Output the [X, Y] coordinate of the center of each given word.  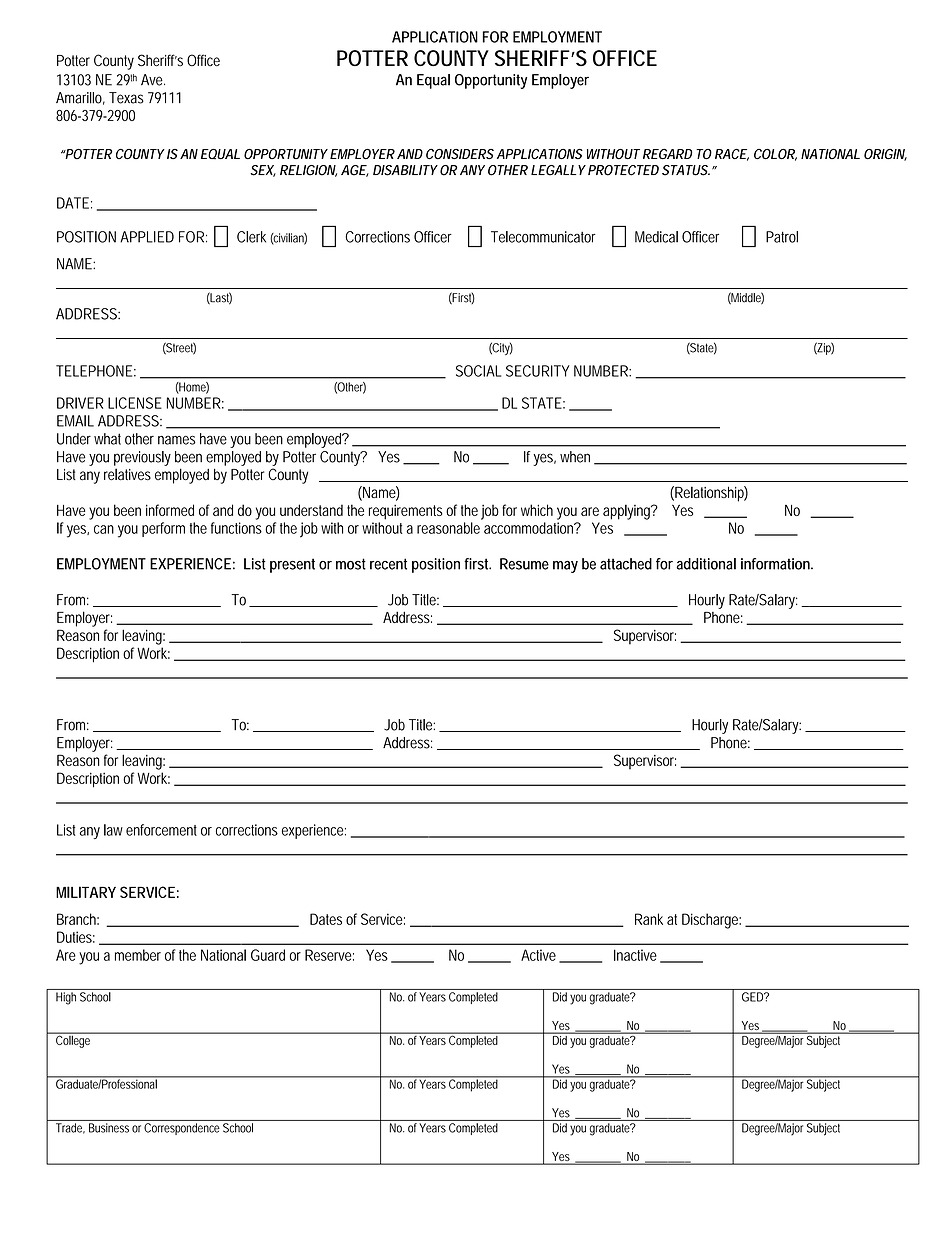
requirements [406, 512]
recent [388, 564]
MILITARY [86, 892]
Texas [126, 98]
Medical [656, 237]
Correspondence [182, 1129]
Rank [649, 919]
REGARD [668, 154]
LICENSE [135, 403]
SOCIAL [478, 371]
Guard [268, 955]
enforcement [161, 830]
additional [706, 564]
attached [626, 564]
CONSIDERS [460, 154]
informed [170, 510]
